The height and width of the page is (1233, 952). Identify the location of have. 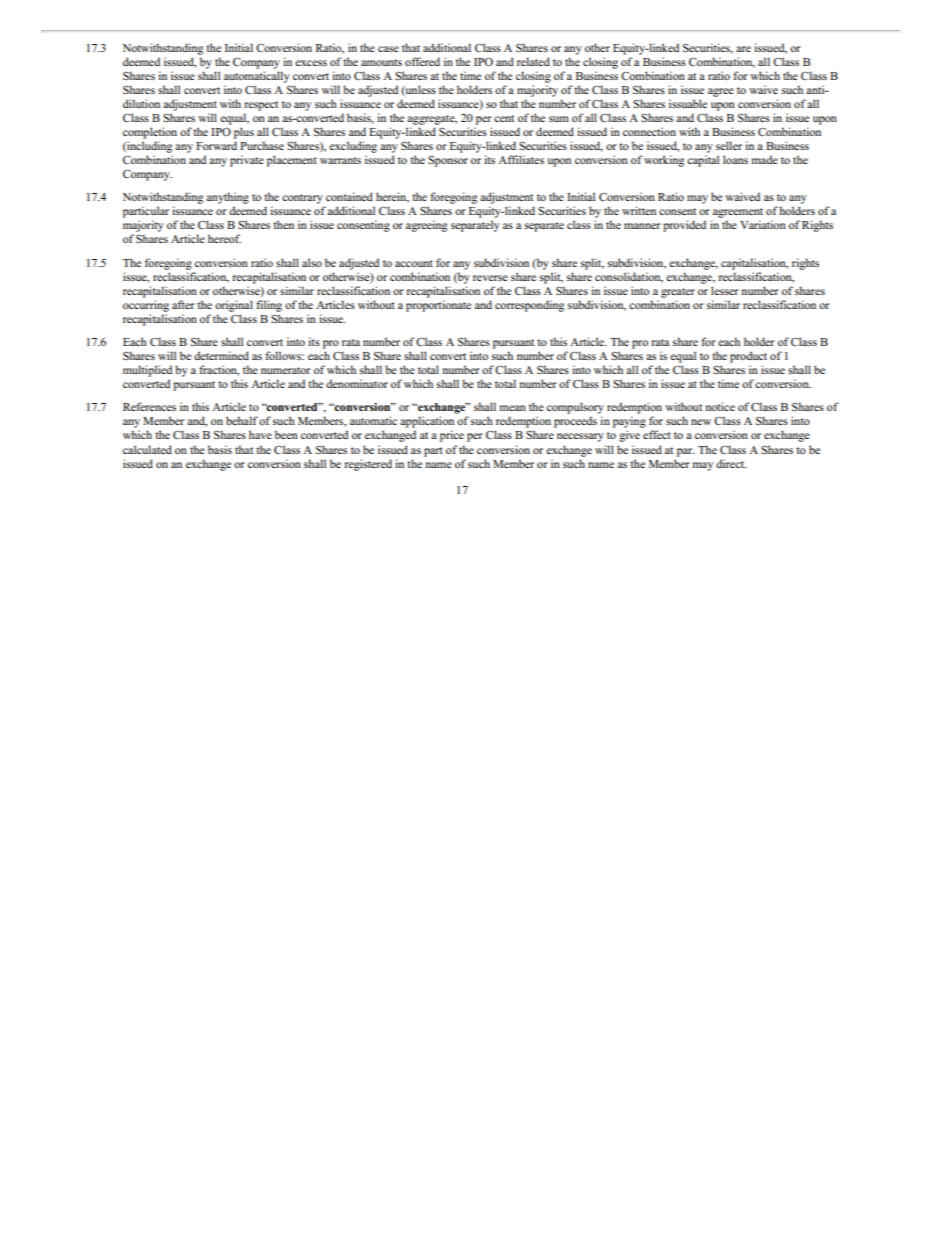
(260, 434).
